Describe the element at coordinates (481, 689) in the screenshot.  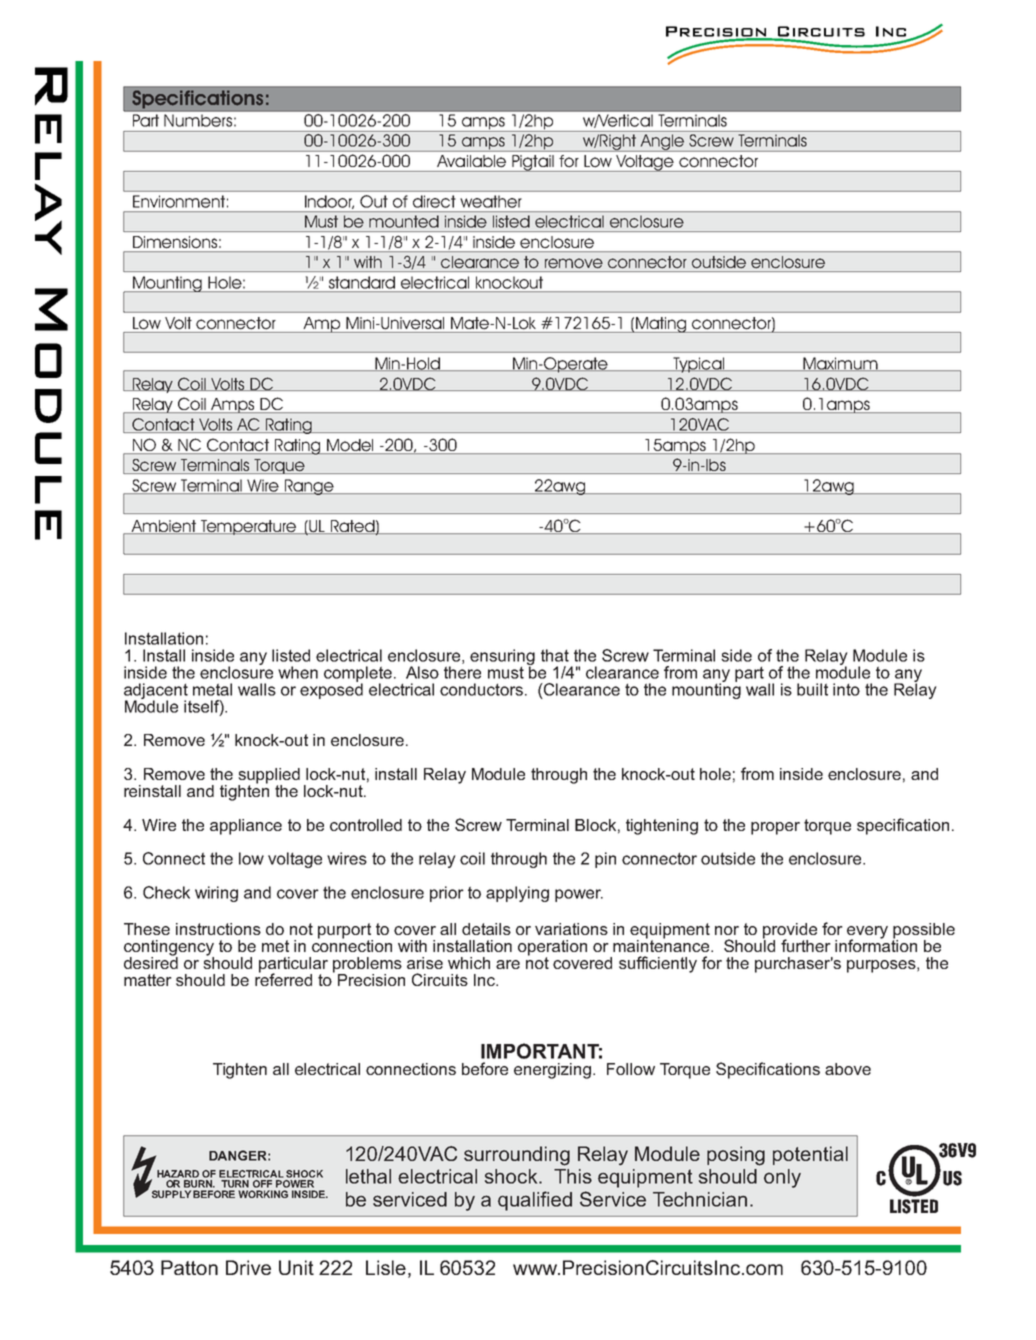
I see `conductors` at that location.
